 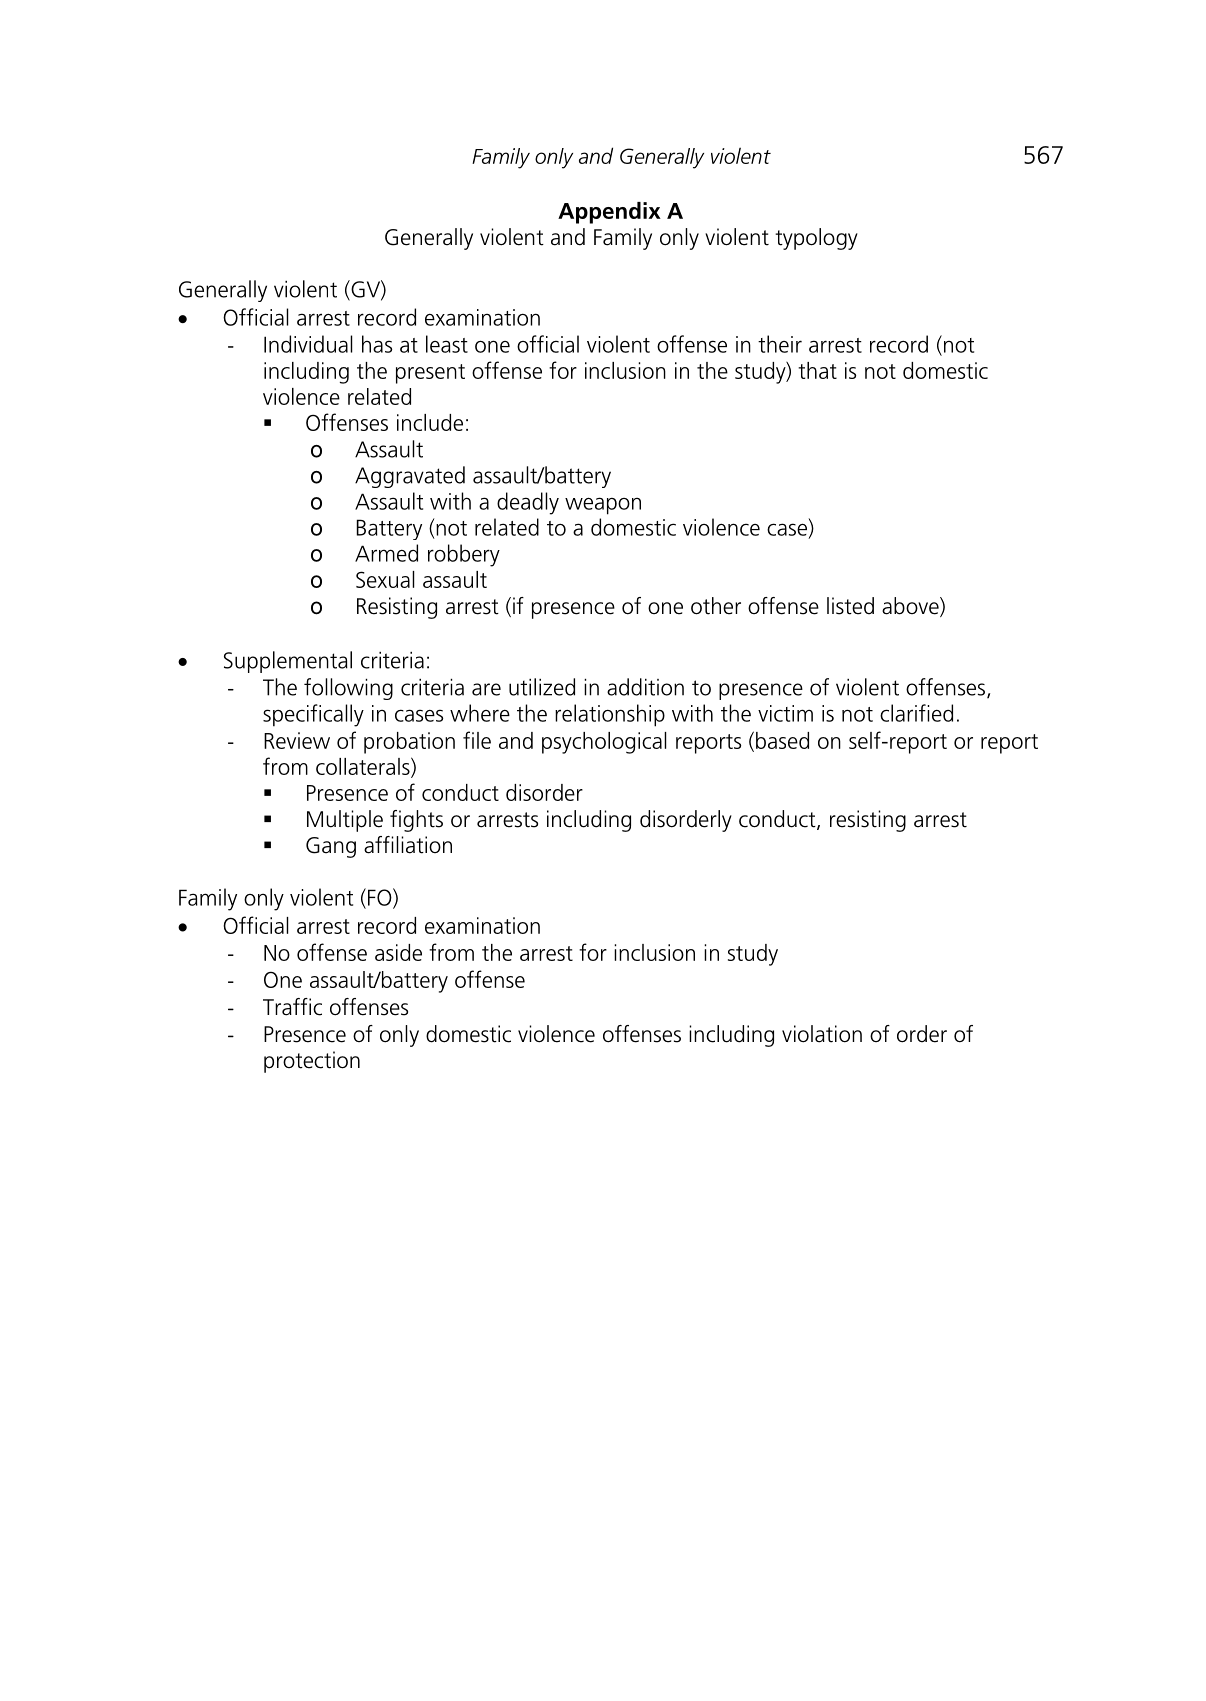 I want to click on has, so click(x=377, y=344).
